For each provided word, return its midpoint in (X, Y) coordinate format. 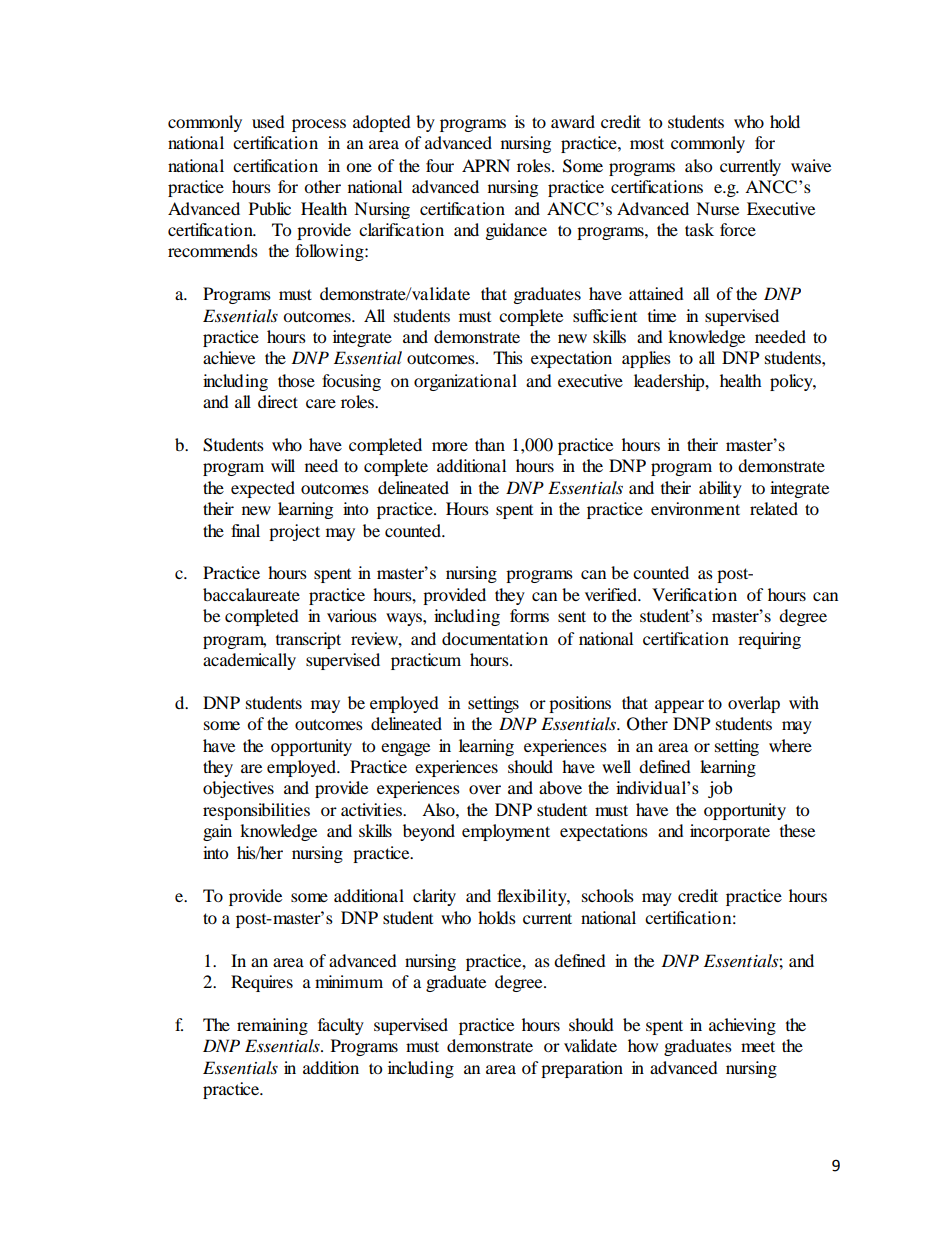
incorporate (730, 832)
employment (506, 832)
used (268, 121)
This (508, 357)
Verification (694, 594)
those (296, 380)
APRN (486, 165)
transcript (308, 640)
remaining (272, 1026)
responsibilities (256, 811)
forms (529, 615)
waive (811, 165)
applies (646, 359)
